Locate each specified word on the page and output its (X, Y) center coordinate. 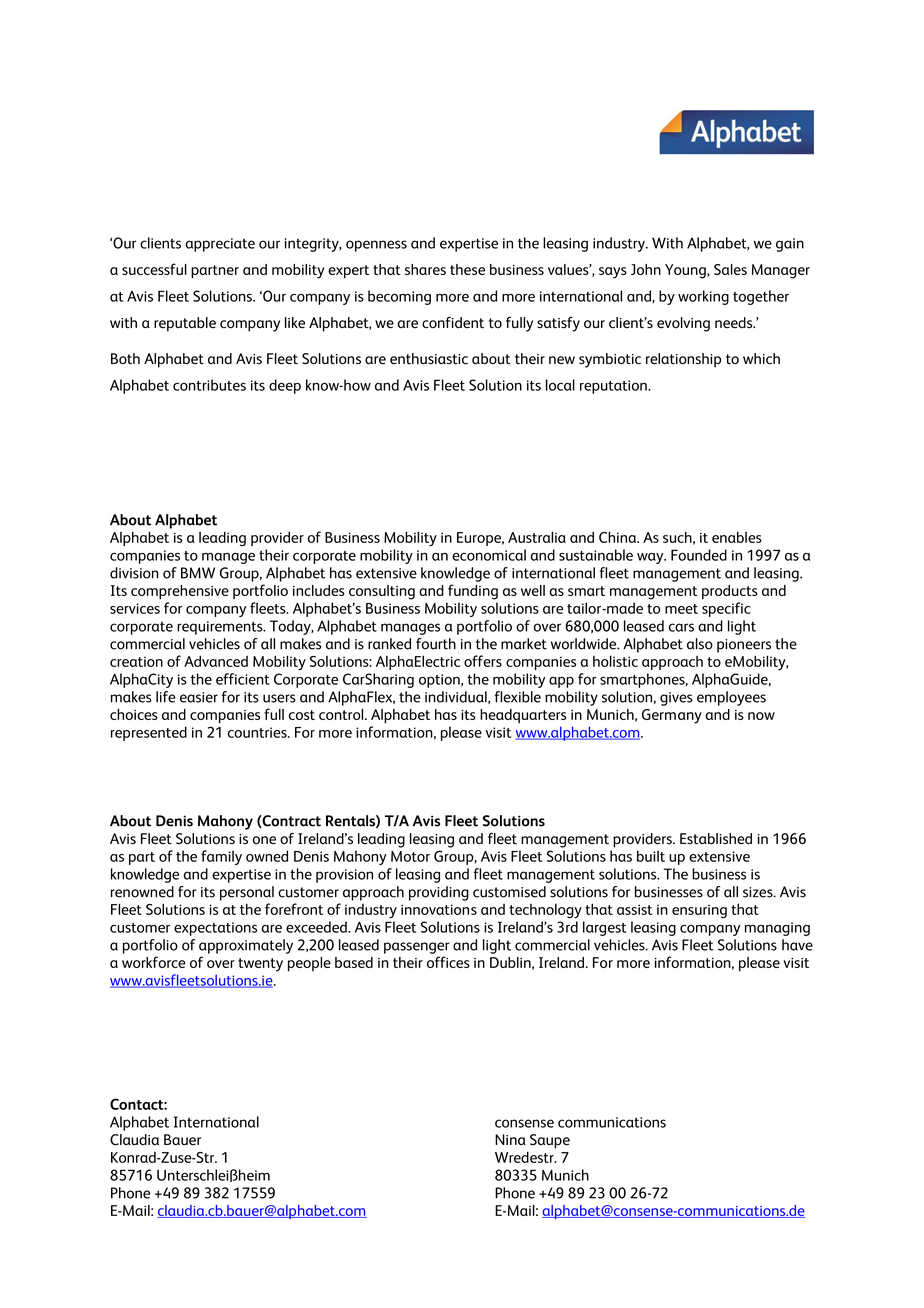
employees (731, 698)
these (467, 269)
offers (483, 661)
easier (199, 697)
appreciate (220, 245)
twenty (260, 965)
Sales (730, 269)
